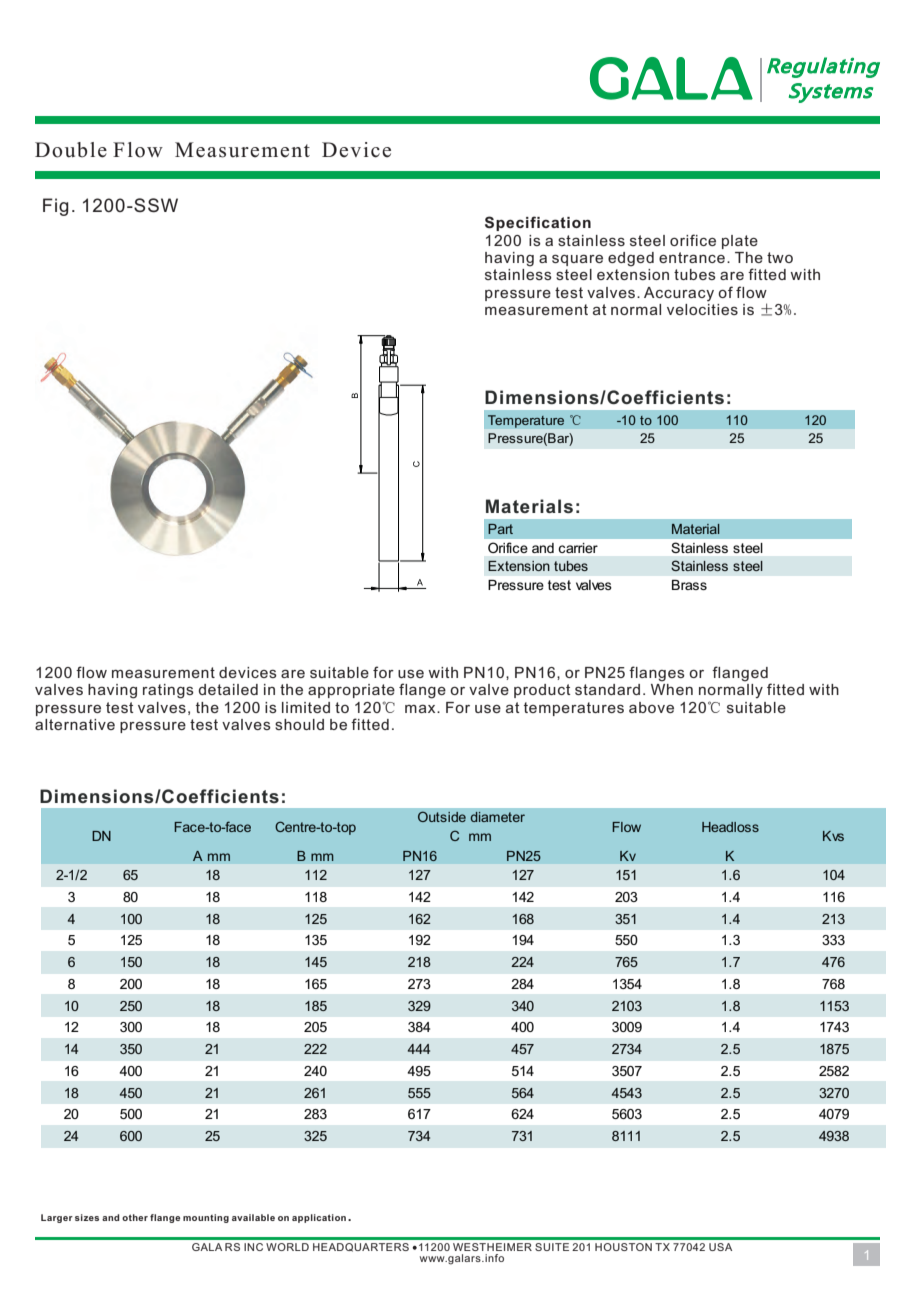  I want to click on HEADQUARTERS, so click(361, 1247).
